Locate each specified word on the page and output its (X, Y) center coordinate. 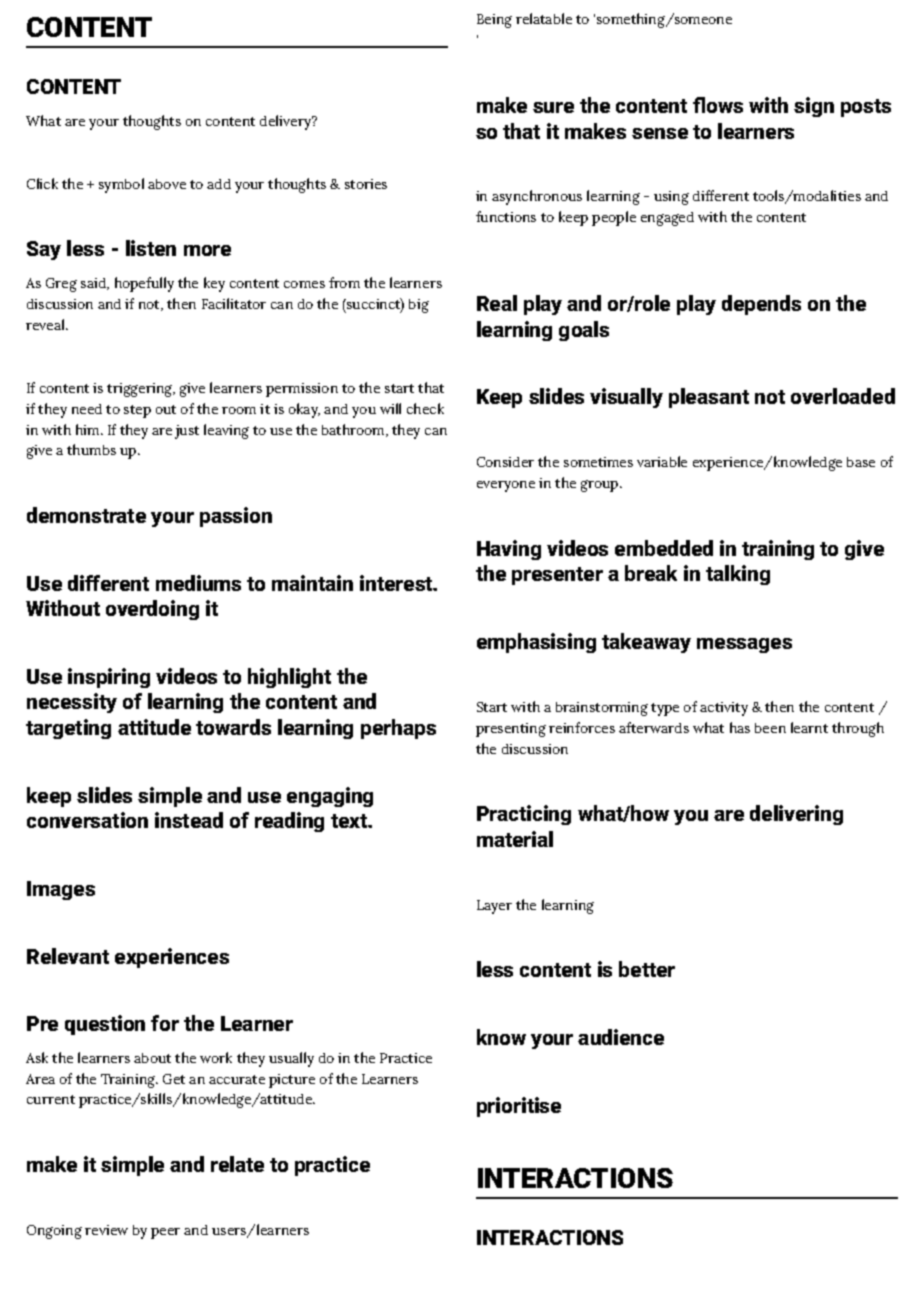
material (515, 839)
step (137, 411)
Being (494, 21)
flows (718, 105)
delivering (796, 815)
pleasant (709, 398)
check (425, 408)
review (106, 1230)
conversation (87, 820)
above (167, 184)
